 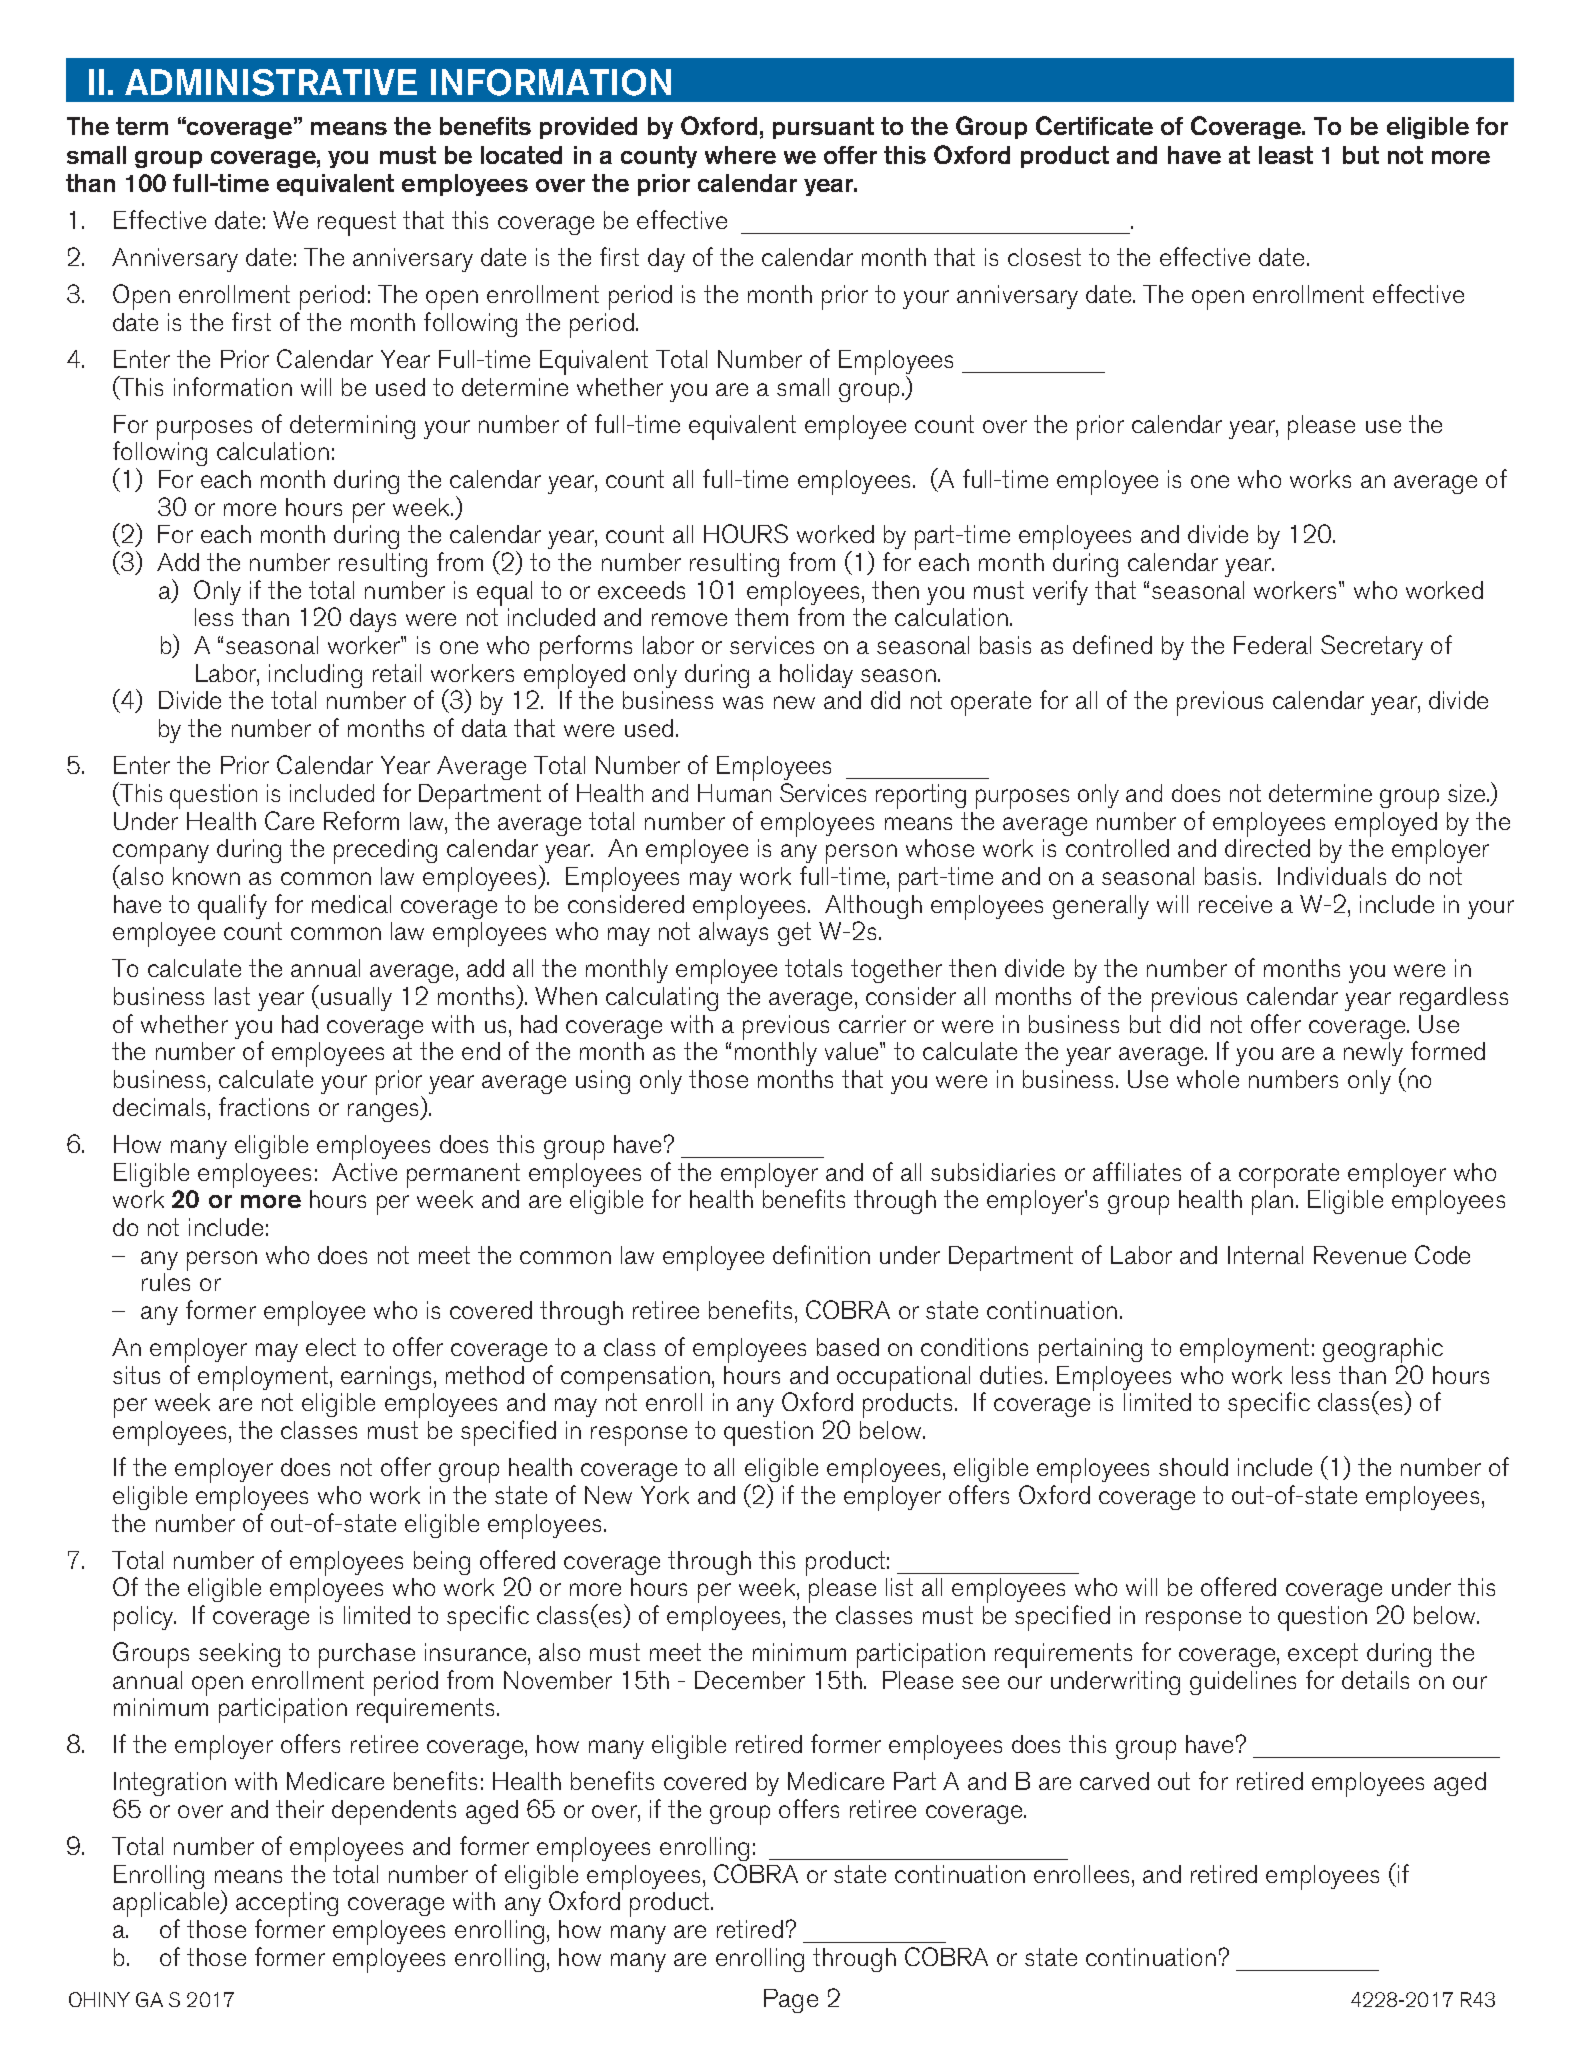 I want to click on newly, so click(x=1375, y=1055).
